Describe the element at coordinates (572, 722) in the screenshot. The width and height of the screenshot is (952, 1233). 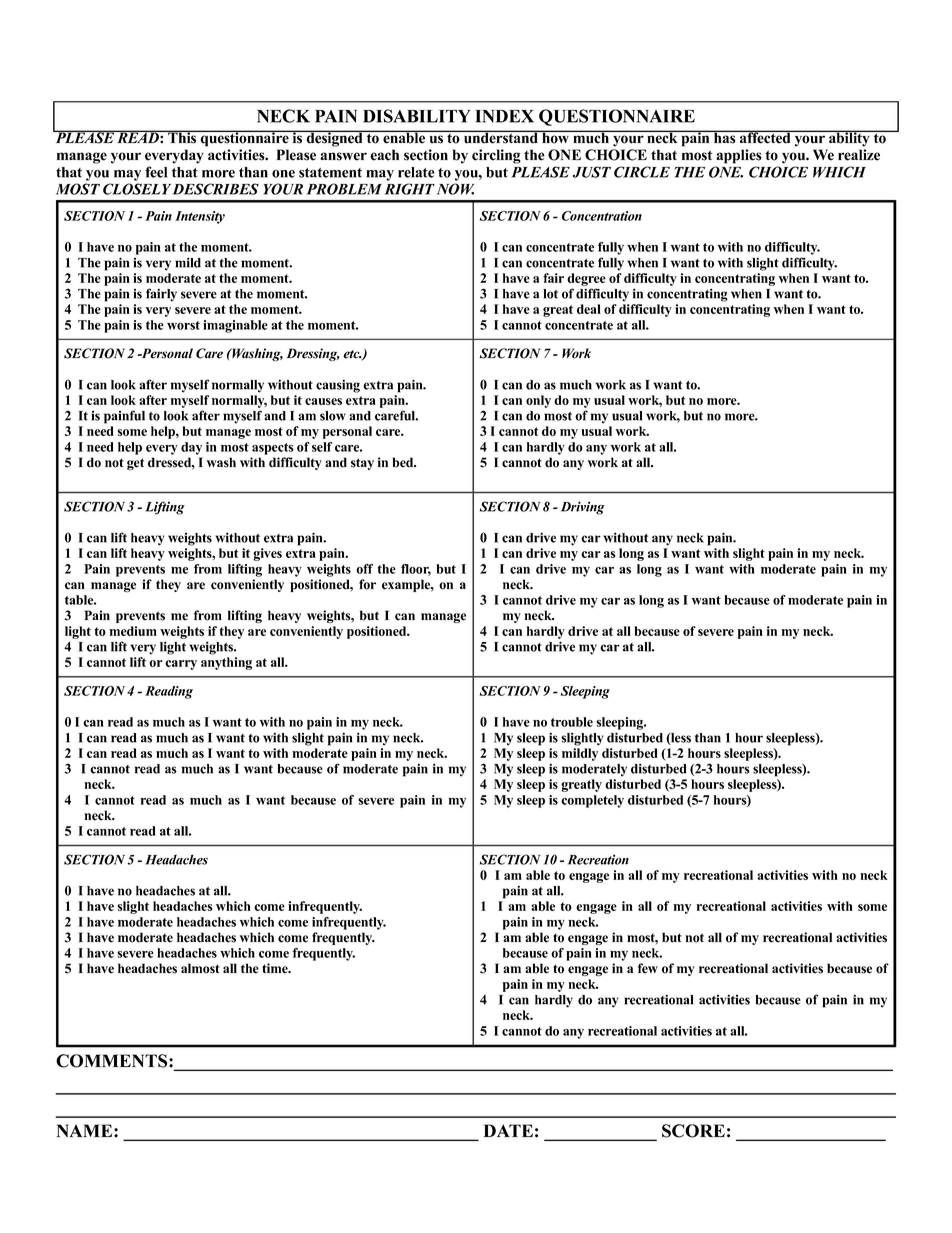
I see `trouble` at that location.
